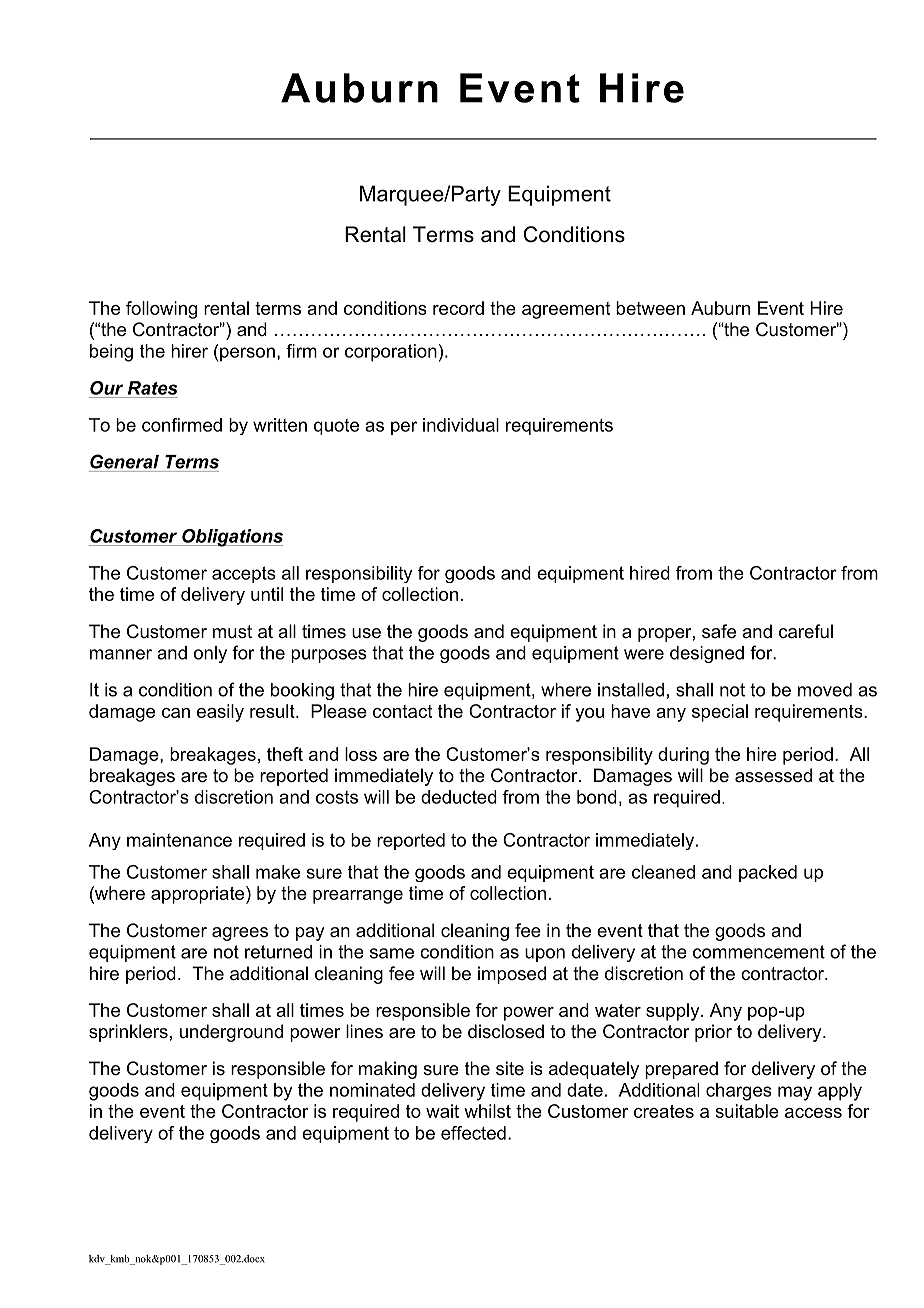  I want to click on safe, so click(719, 631).
